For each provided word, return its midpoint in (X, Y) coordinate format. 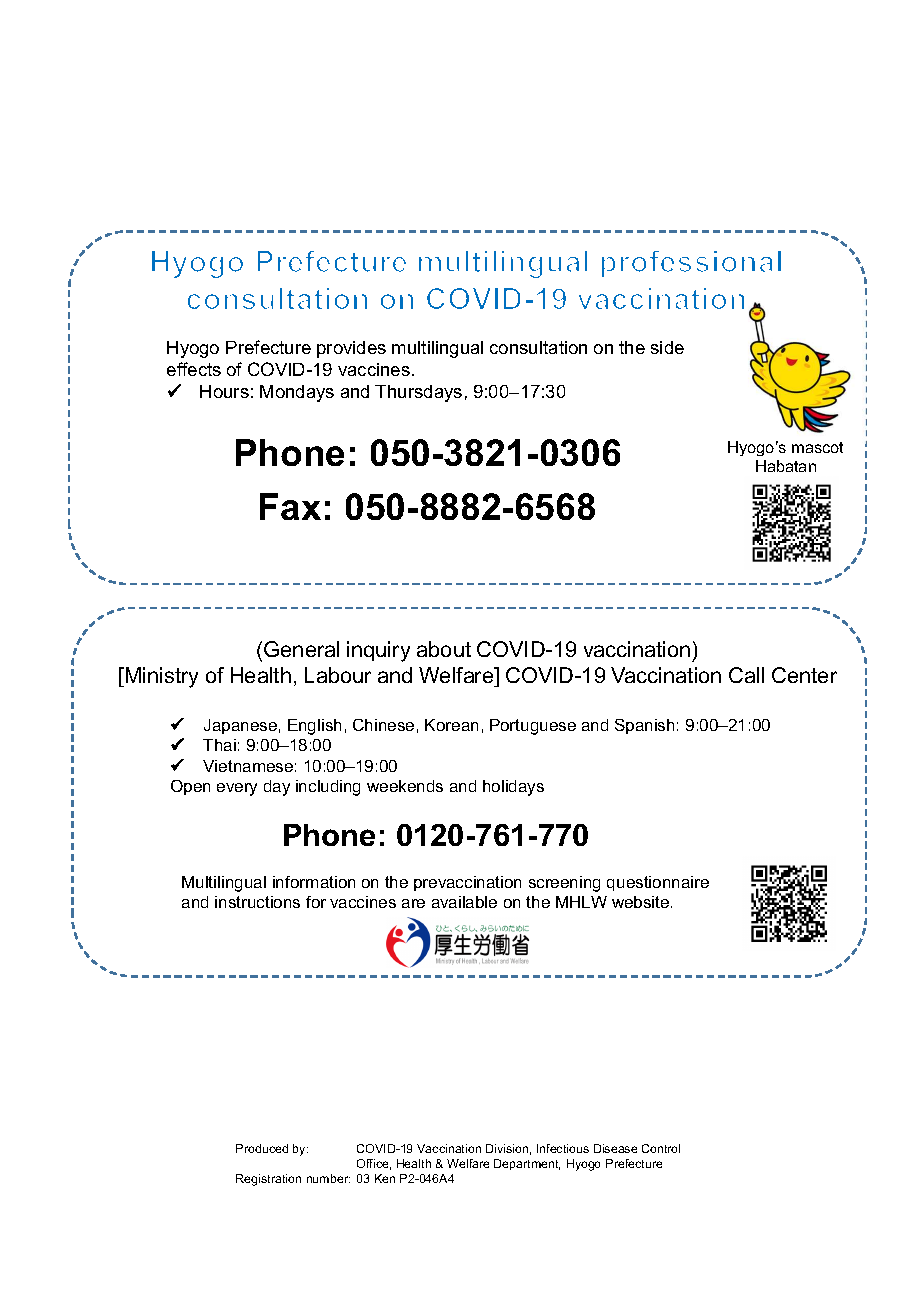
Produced (262, 1148)
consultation (538, 347)
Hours (224, 391)
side (667, 347)
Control (661, 1148)
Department (527, 1164)
